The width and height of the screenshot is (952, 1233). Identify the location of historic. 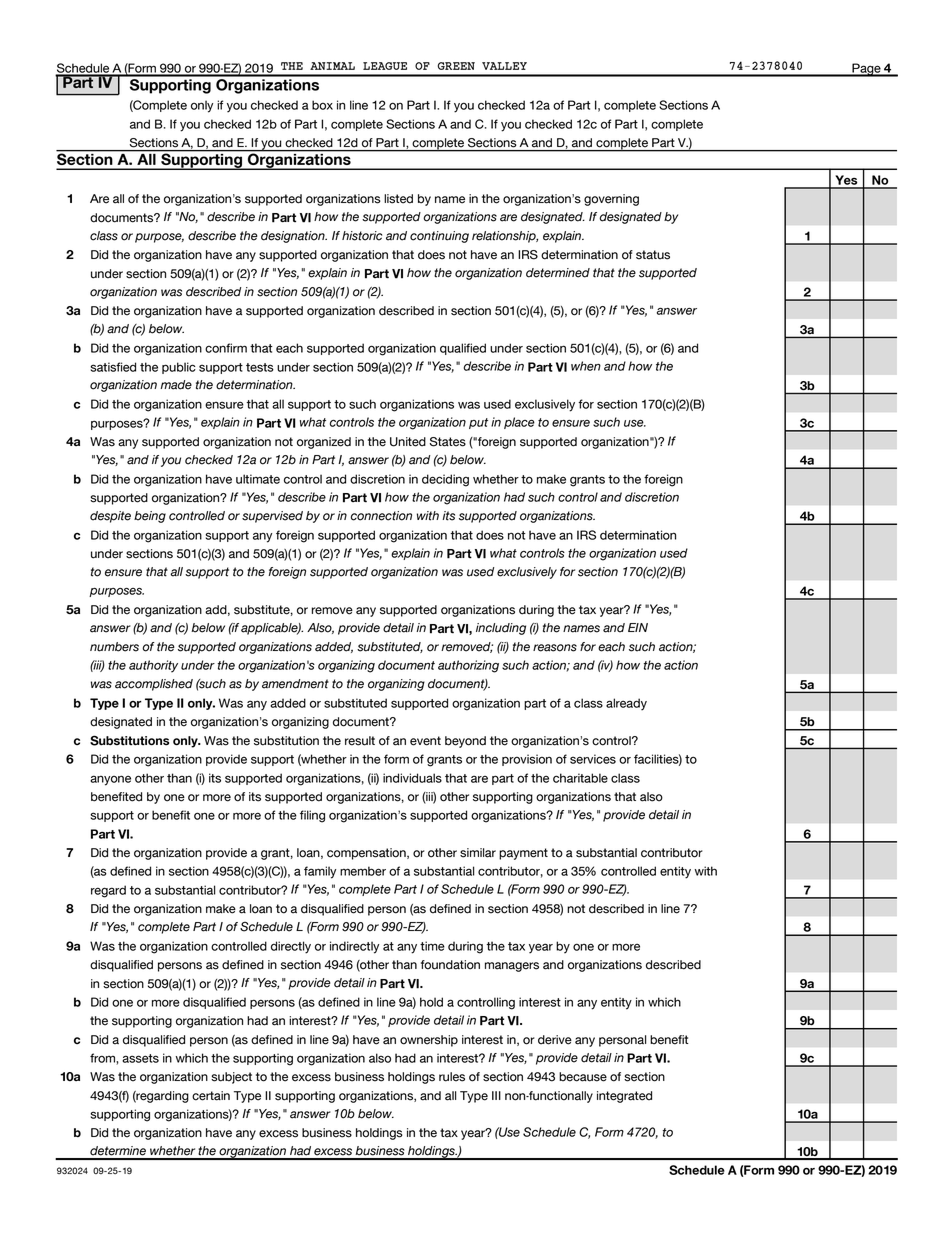
(362, 236).
